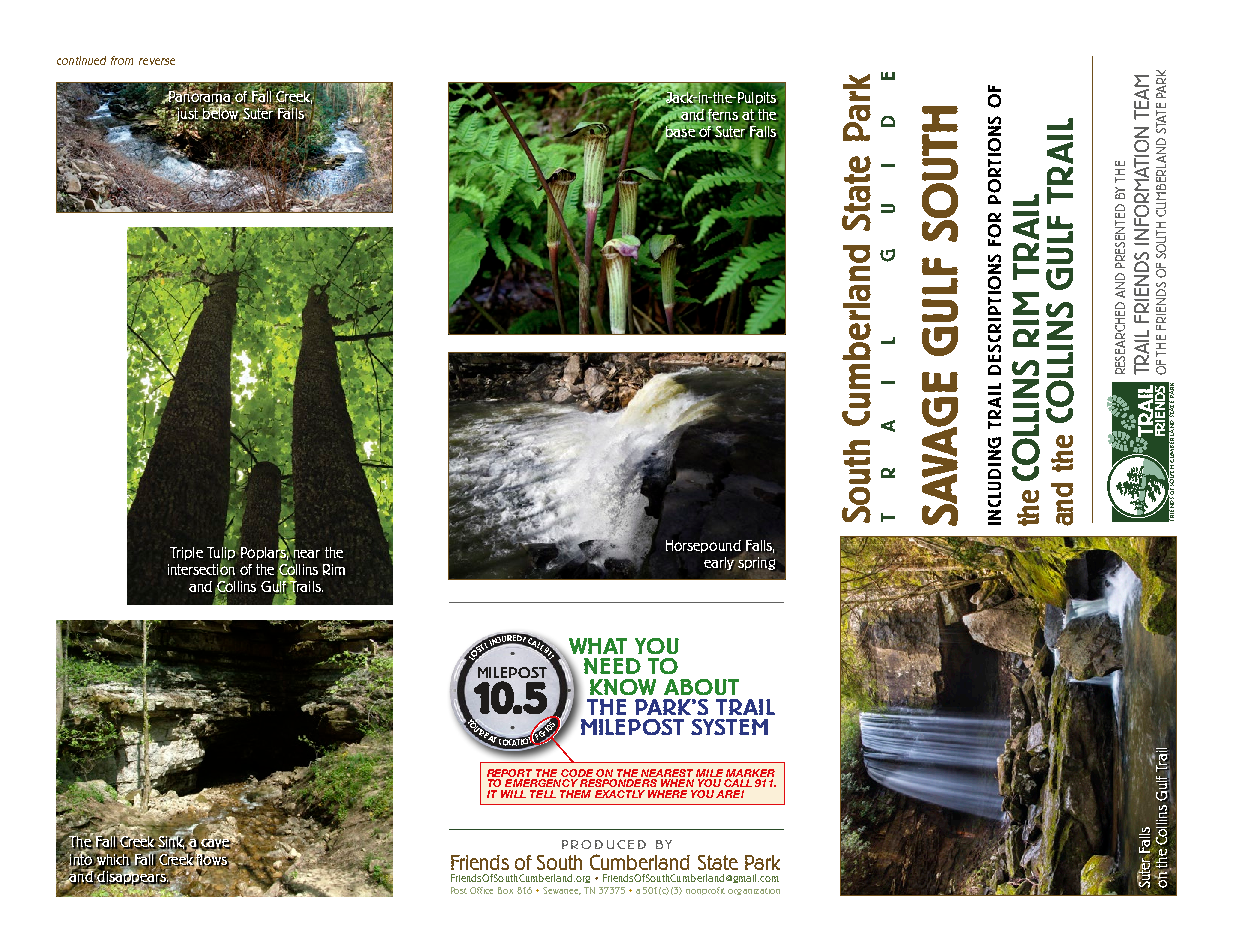  Describe the element at coordinates (756, 563) in the document. I see `spring` at that location.
